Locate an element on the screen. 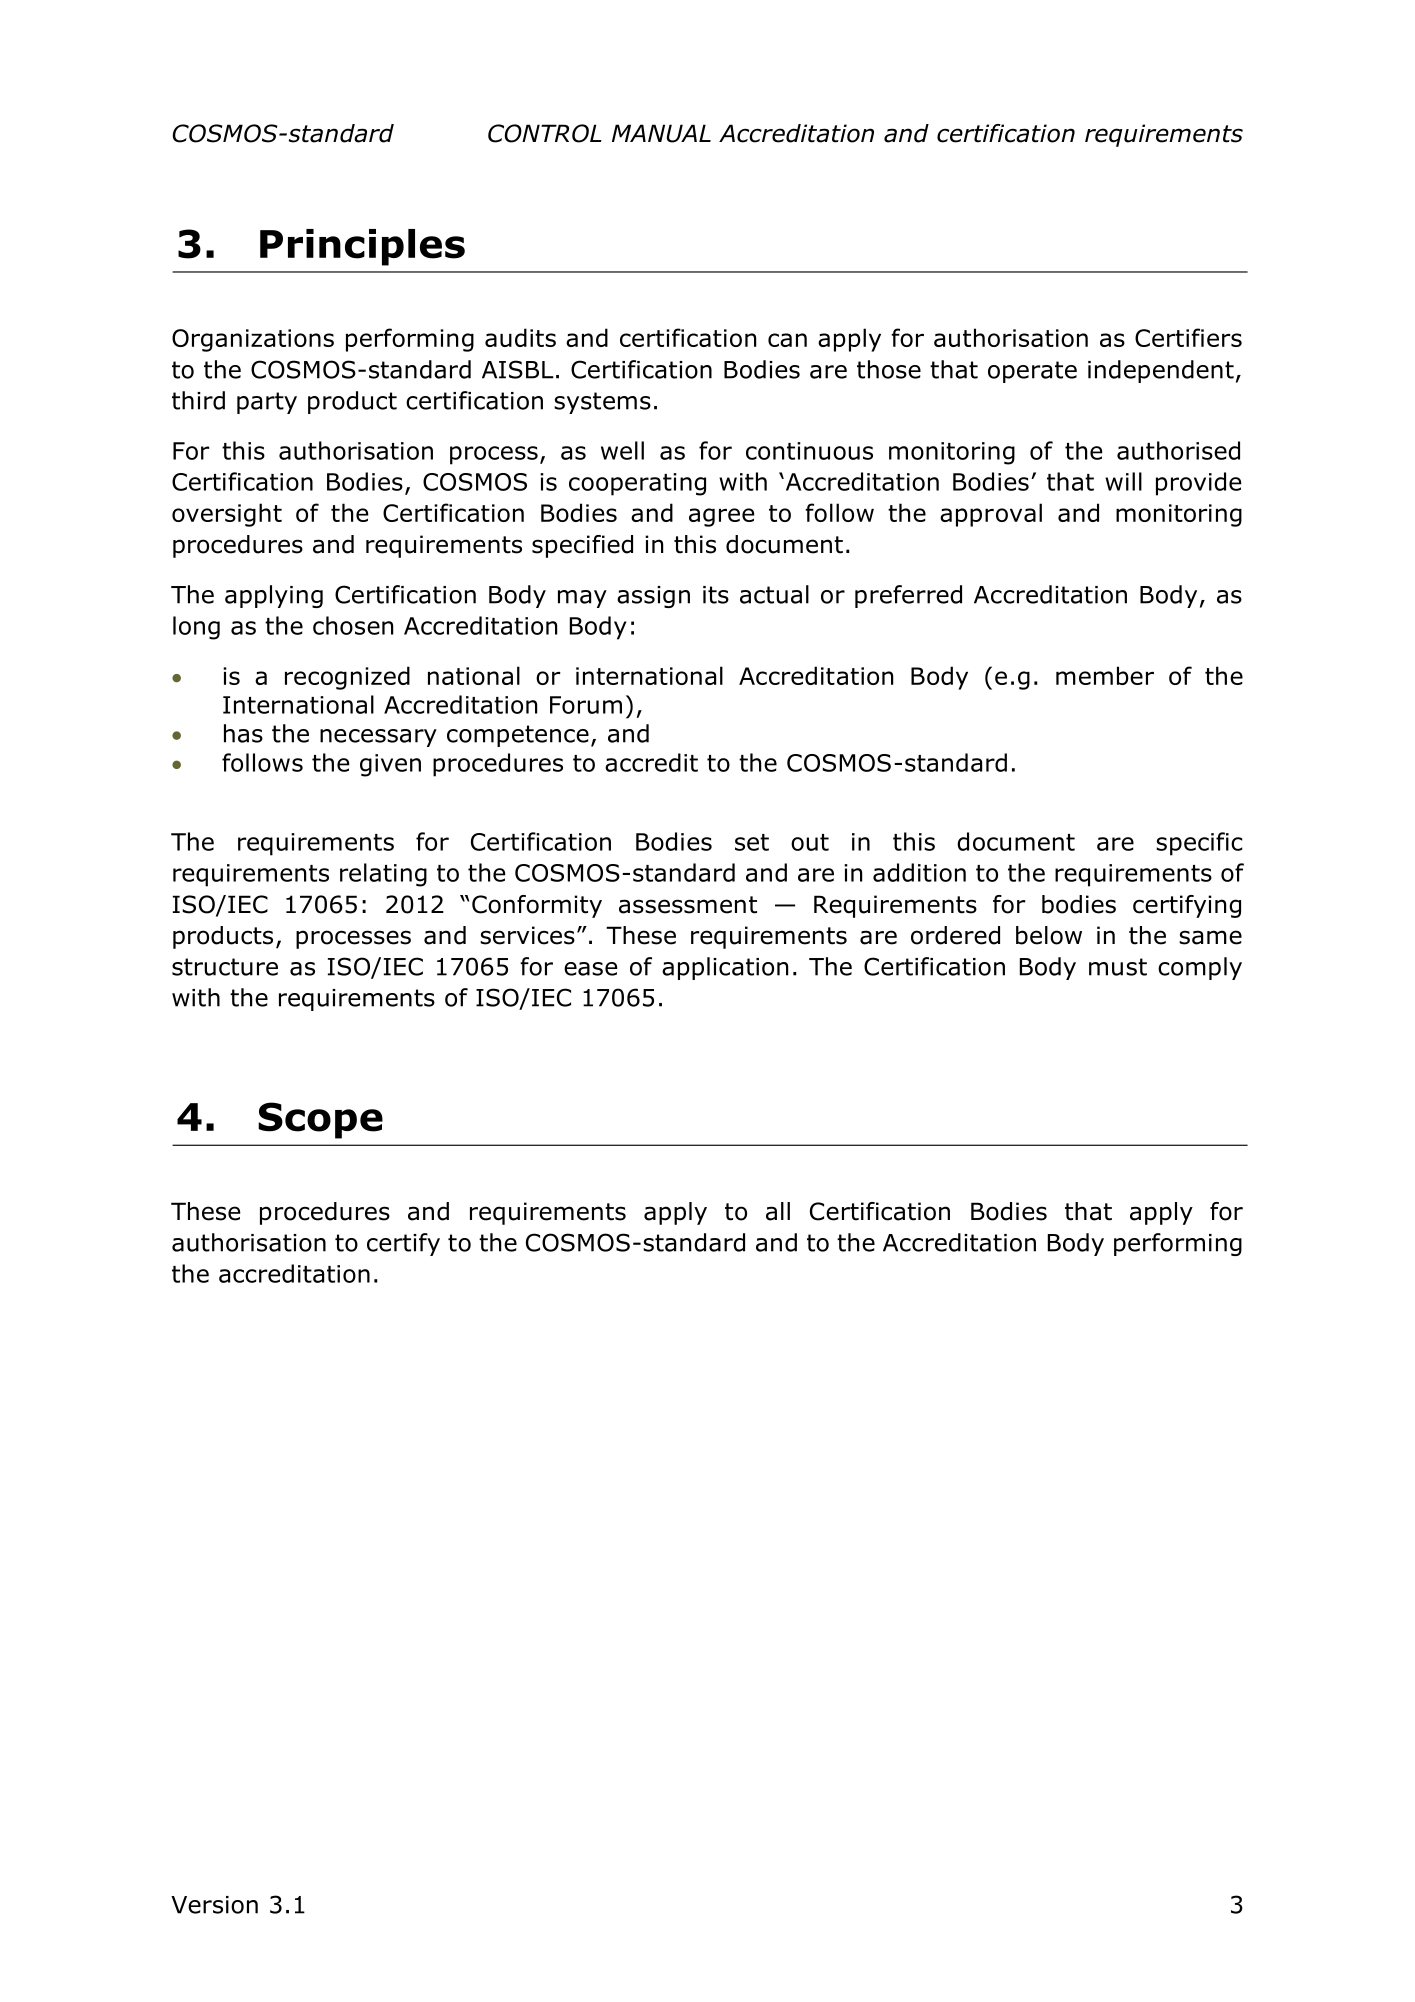 This screenshot has height=2002, width=1415. Forum is located at coordinates (586, 705).
